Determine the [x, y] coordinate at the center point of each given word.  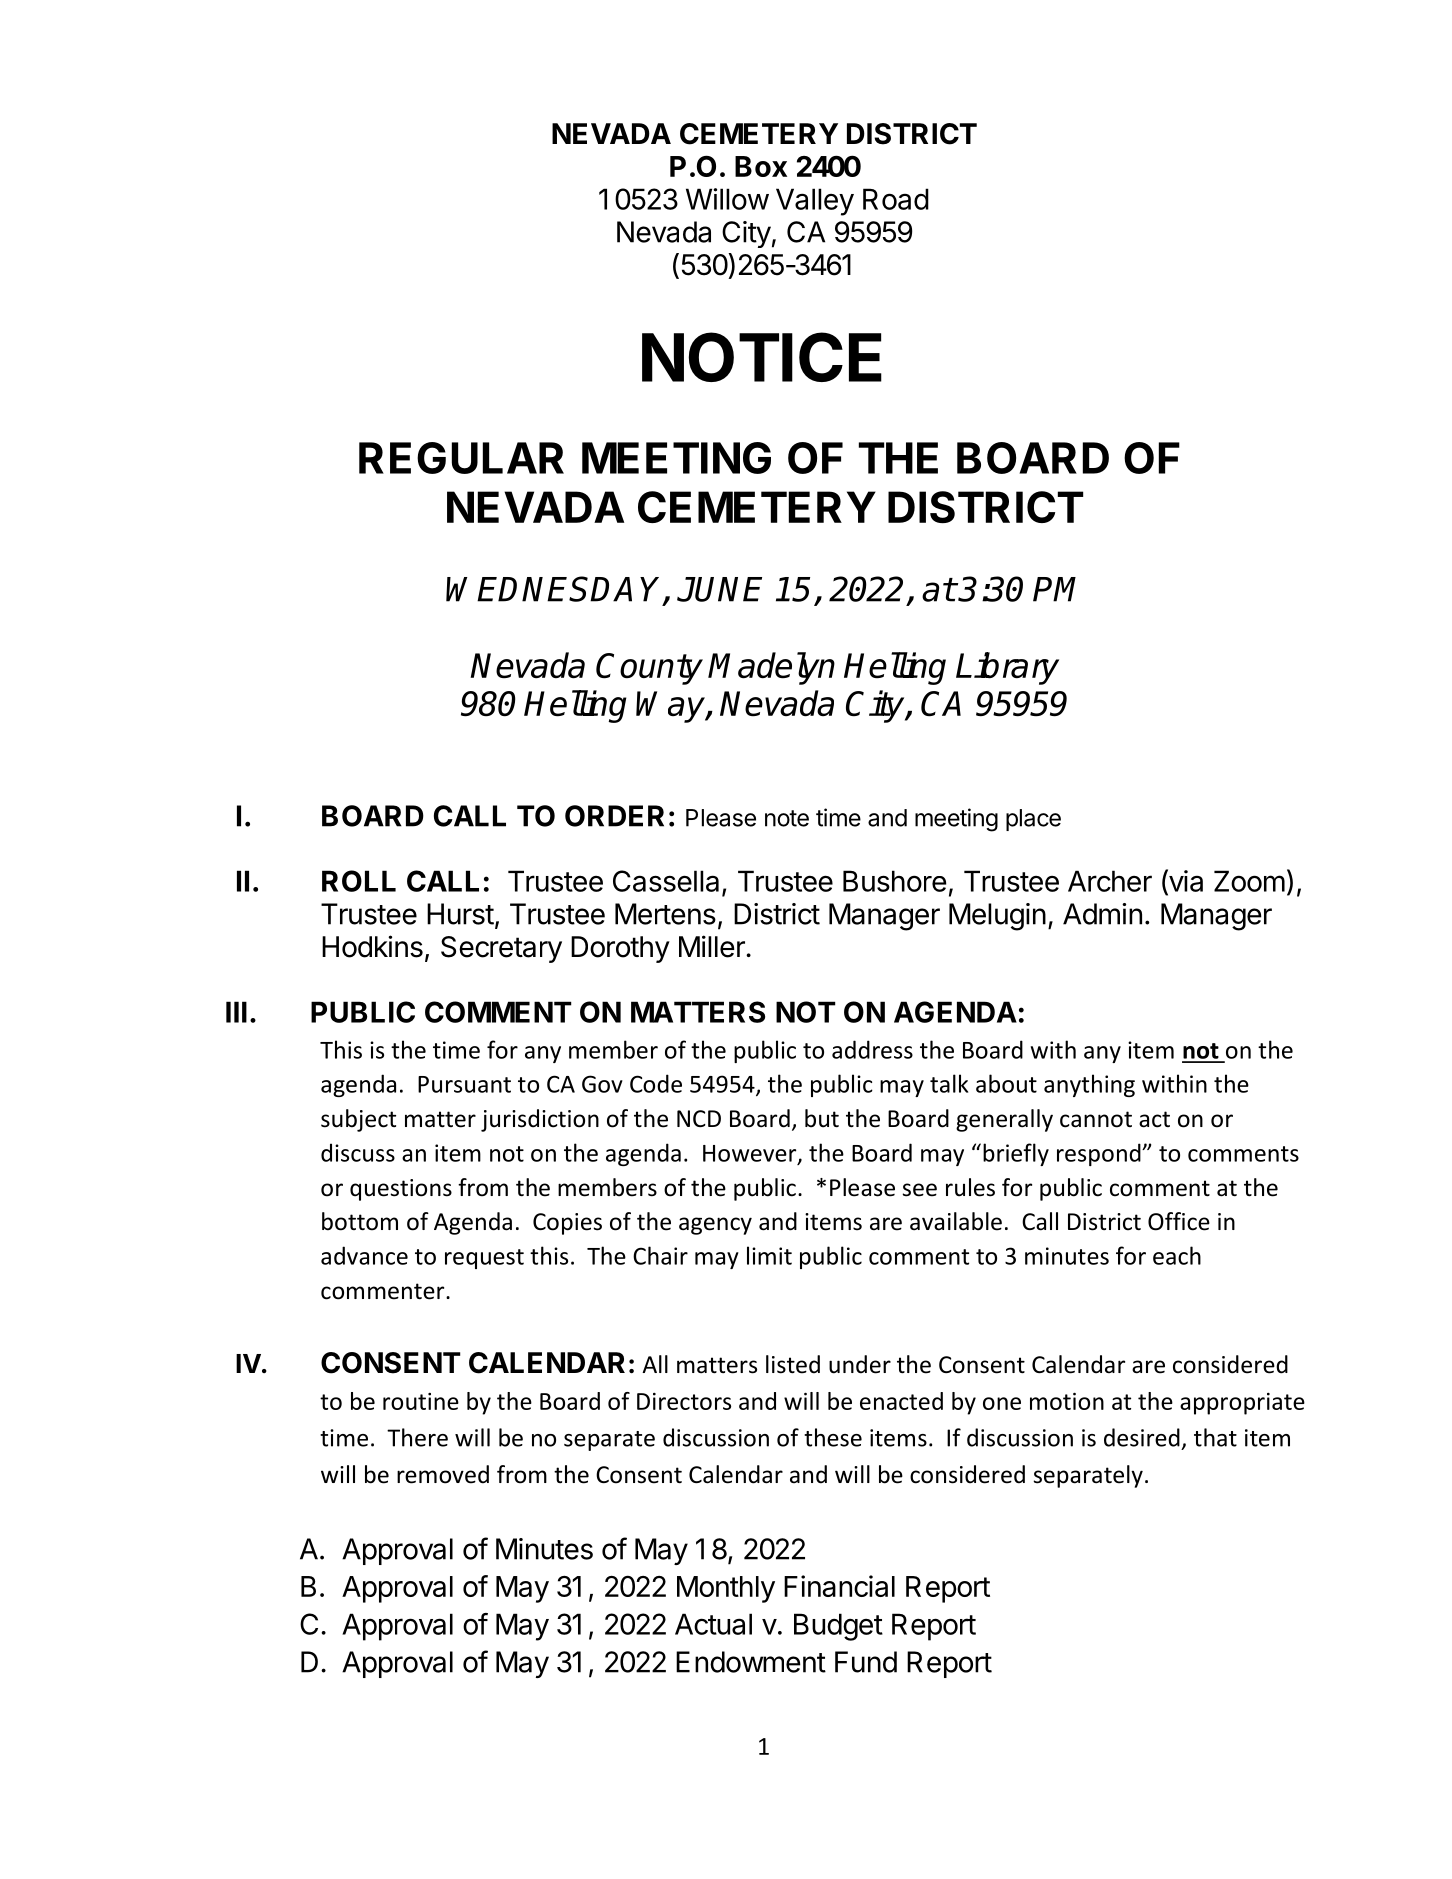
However [751, 1154]
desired [1142, 1437]
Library [1007, 668]
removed [443, 1474]
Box [761, 166]
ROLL [359, 881]
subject [358, 1120]
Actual [713, 1624]
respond [1100, 1154]
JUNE [719, 589]
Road [896, 199]
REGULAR [461, 458]
